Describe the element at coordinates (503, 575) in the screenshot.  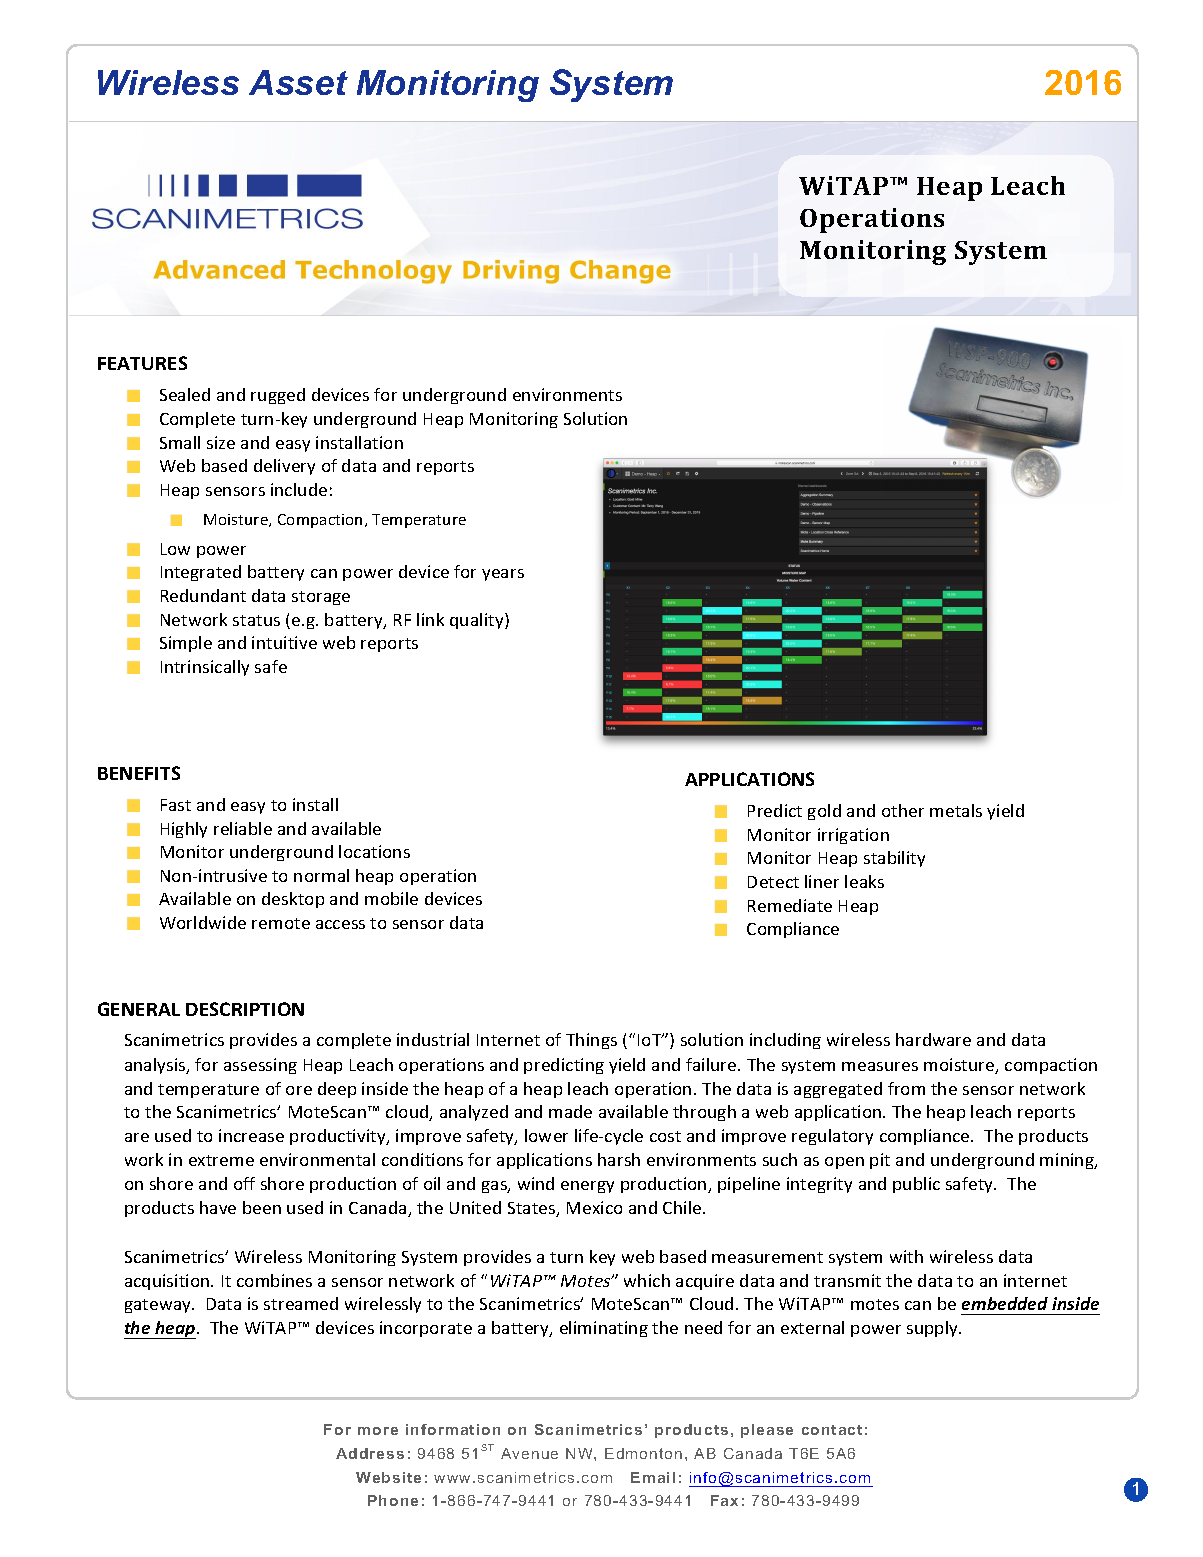
I see `years` at that location.
